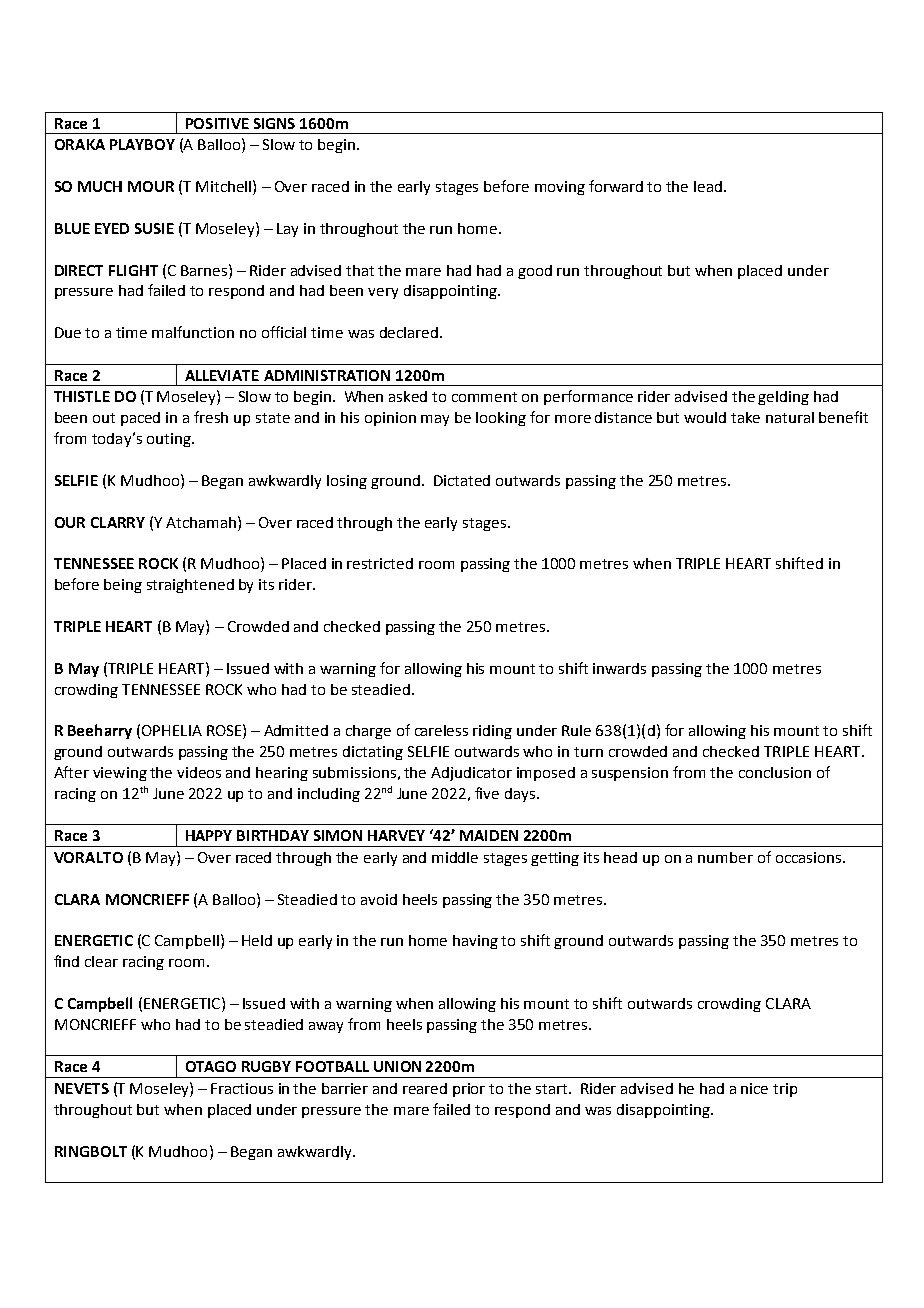 The image size is (924, 1308). What do you see at coordinates (211, 1066) in the screenshot?
I see `OTAGO` at bounding box center [211, 1066].
